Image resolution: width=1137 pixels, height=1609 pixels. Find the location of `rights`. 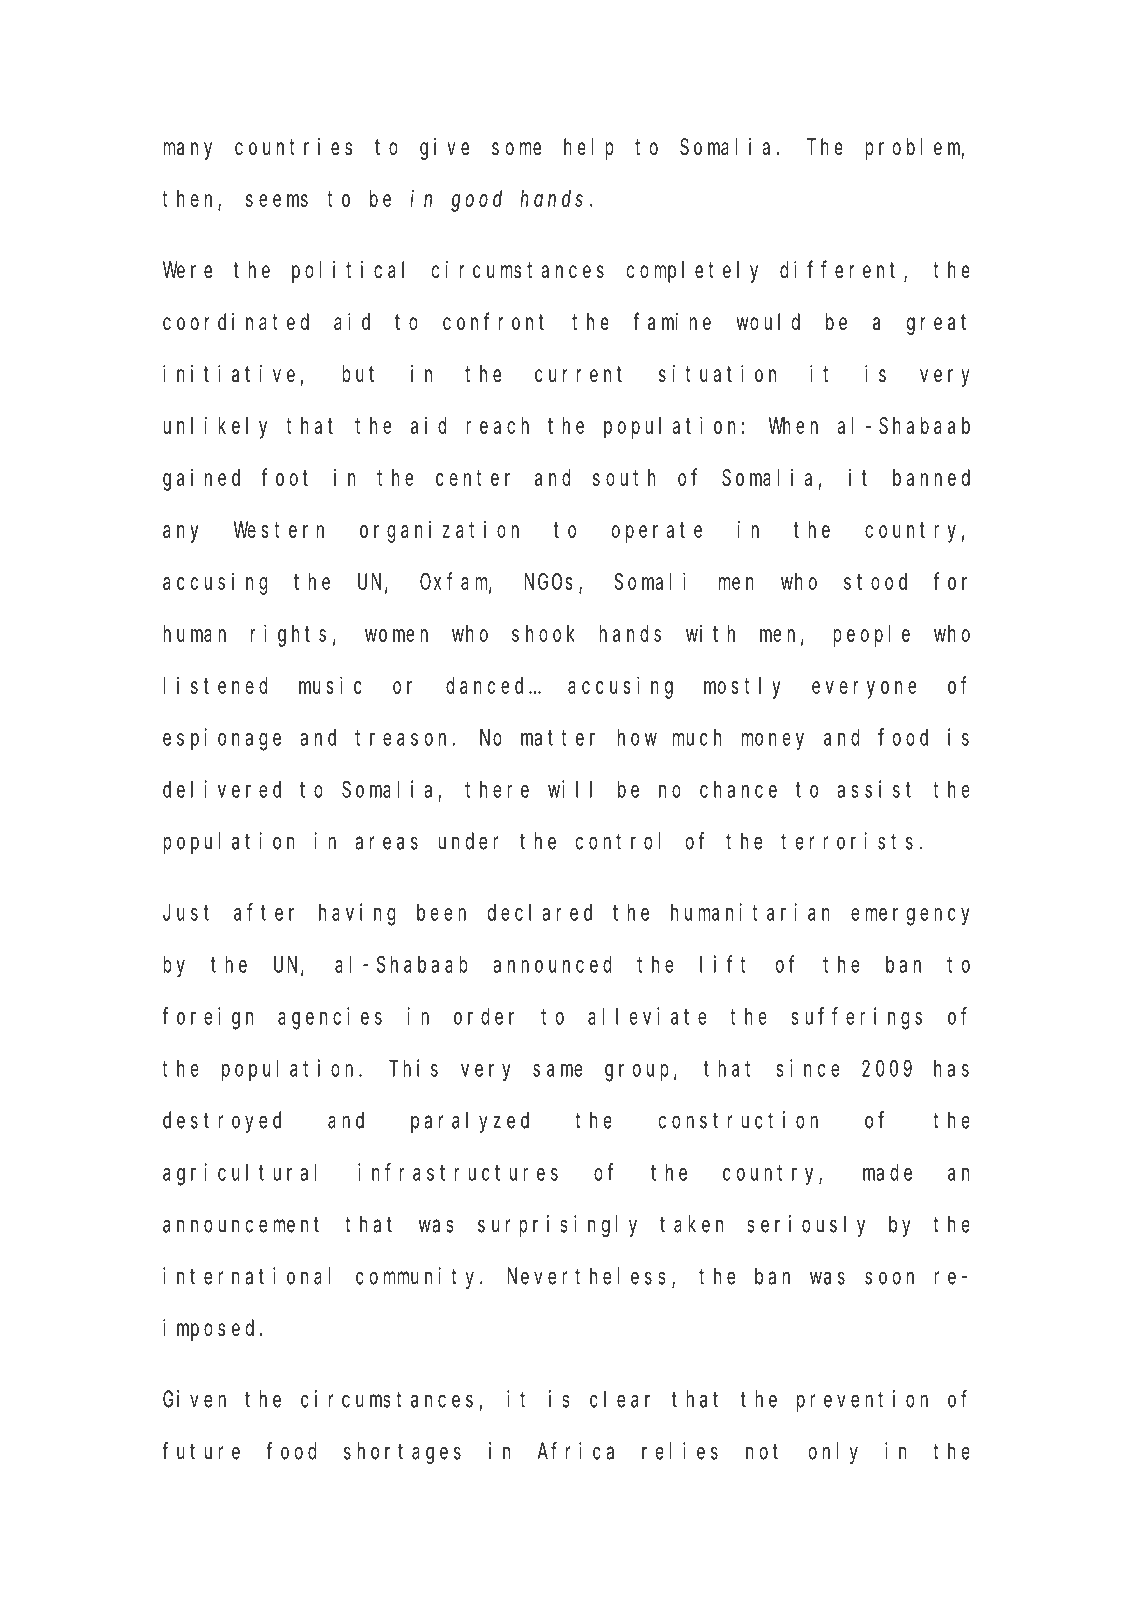

rights is located at coordinates (288, 635).
